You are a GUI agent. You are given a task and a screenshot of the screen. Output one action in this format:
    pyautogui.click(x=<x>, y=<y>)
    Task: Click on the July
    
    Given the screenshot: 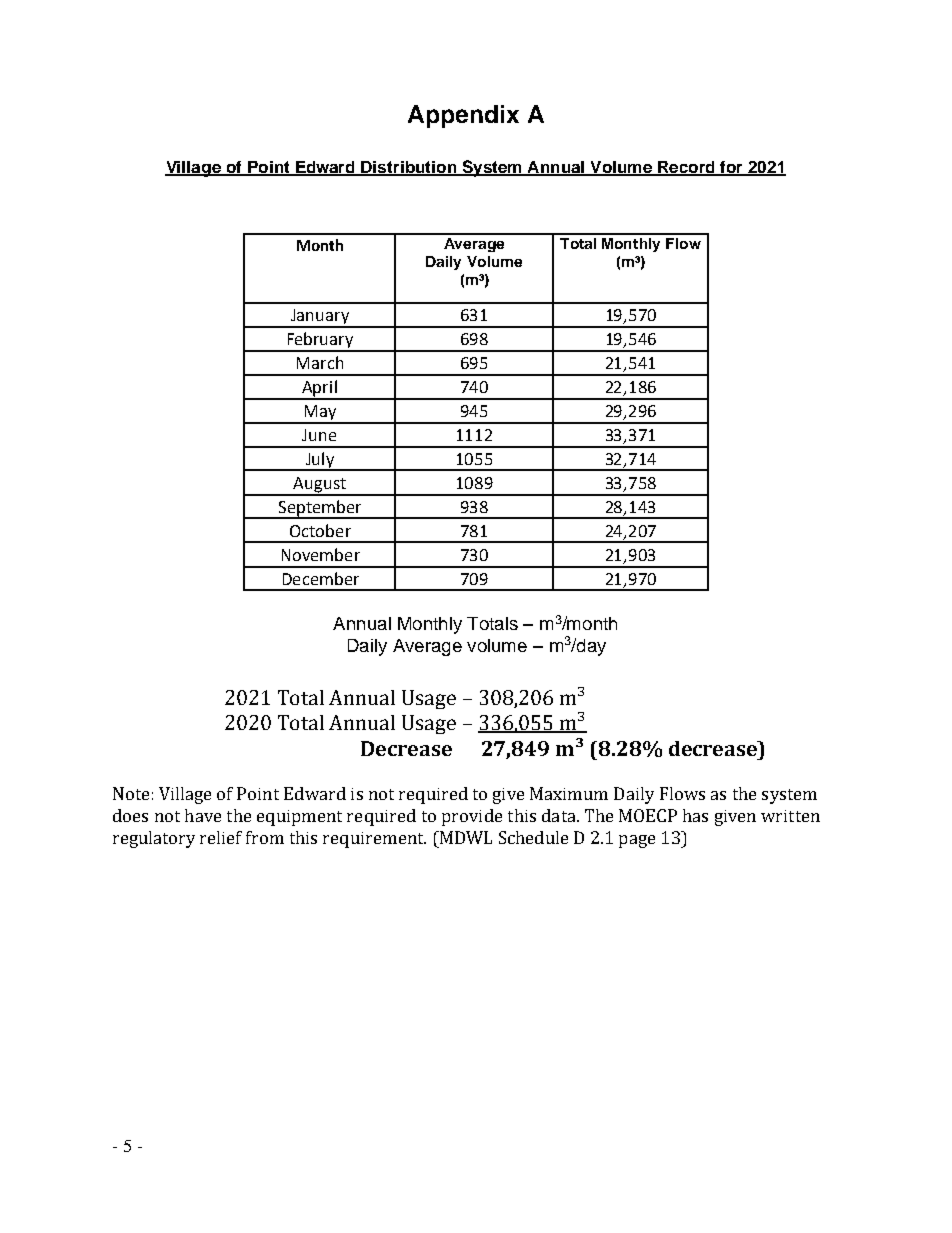 What is the action you would take?
    pyautogui.click(x=319, y=461)
